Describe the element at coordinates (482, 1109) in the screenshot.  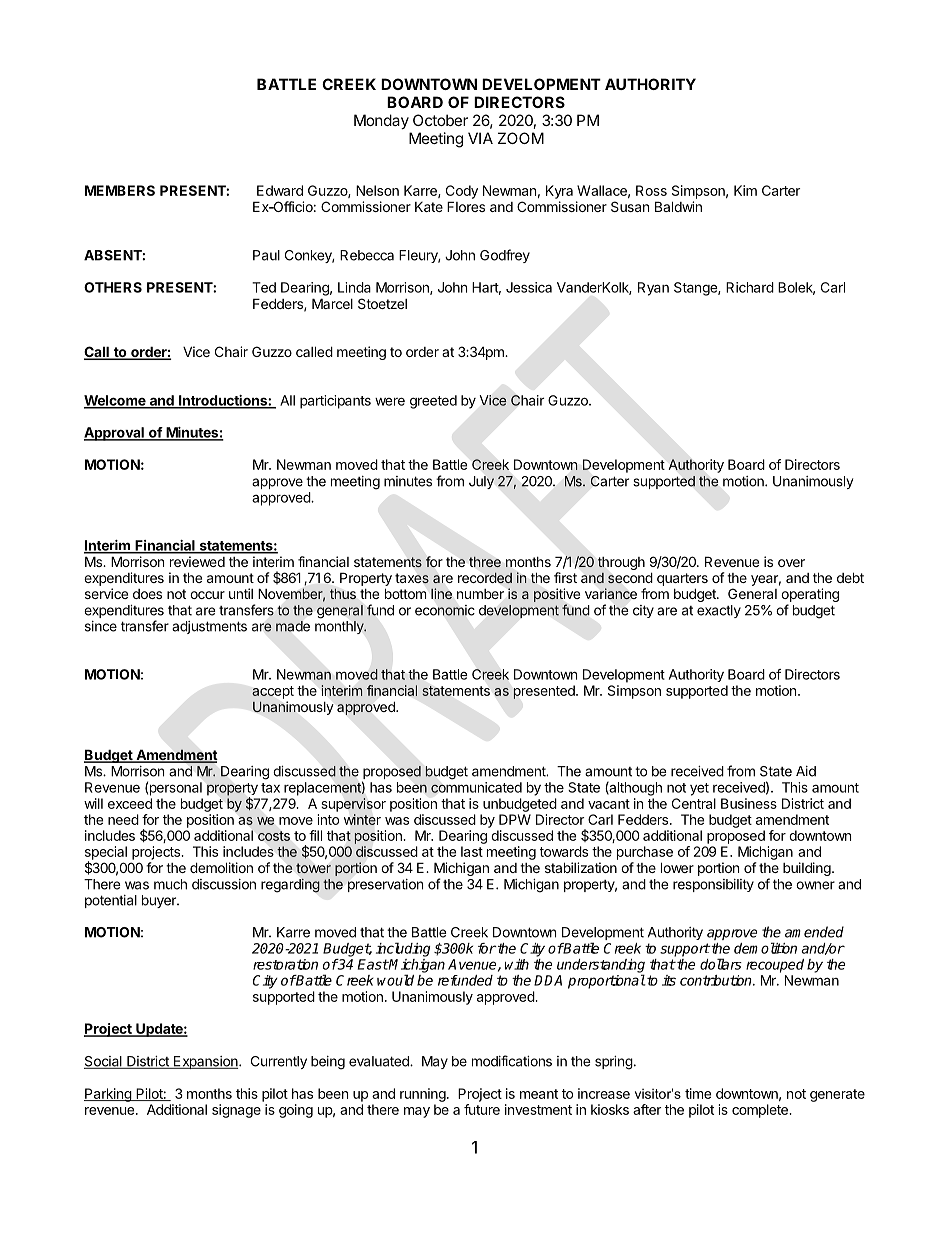
I see `future` at that location.
